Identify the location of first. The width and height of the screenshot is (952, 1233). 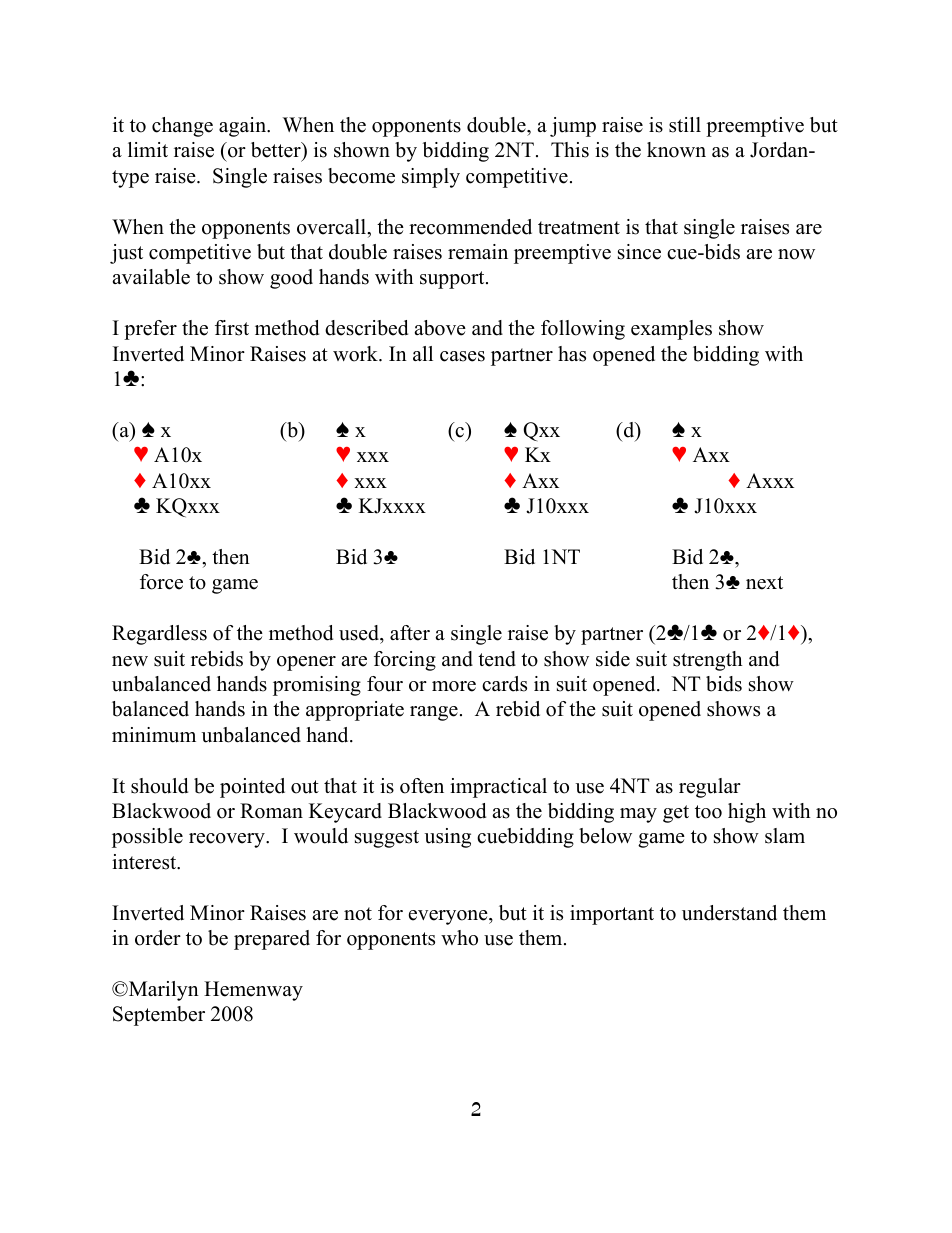
(232, 328).
